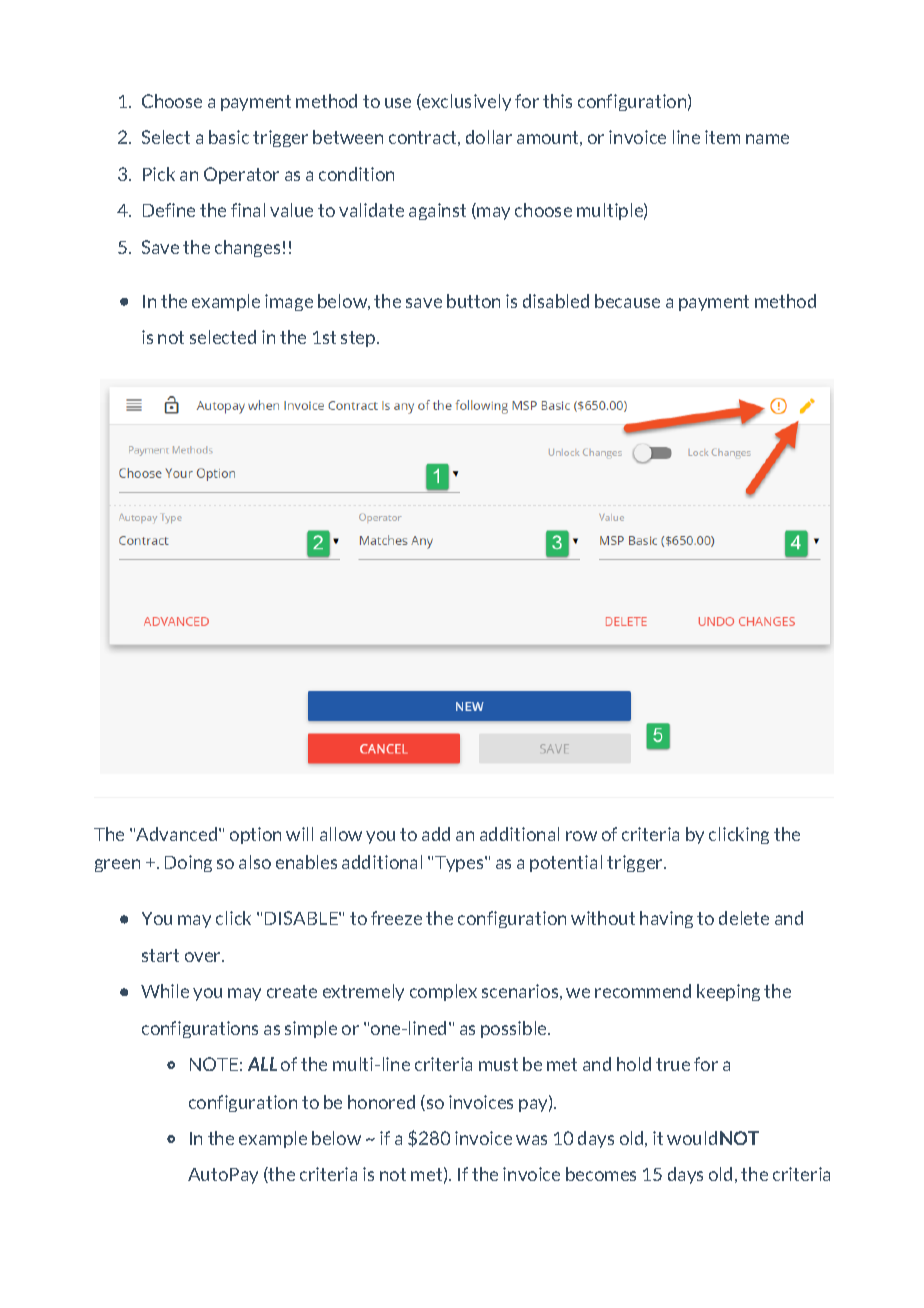 The image size is (924, 1308). I want to click on option, so click(255, 835).
